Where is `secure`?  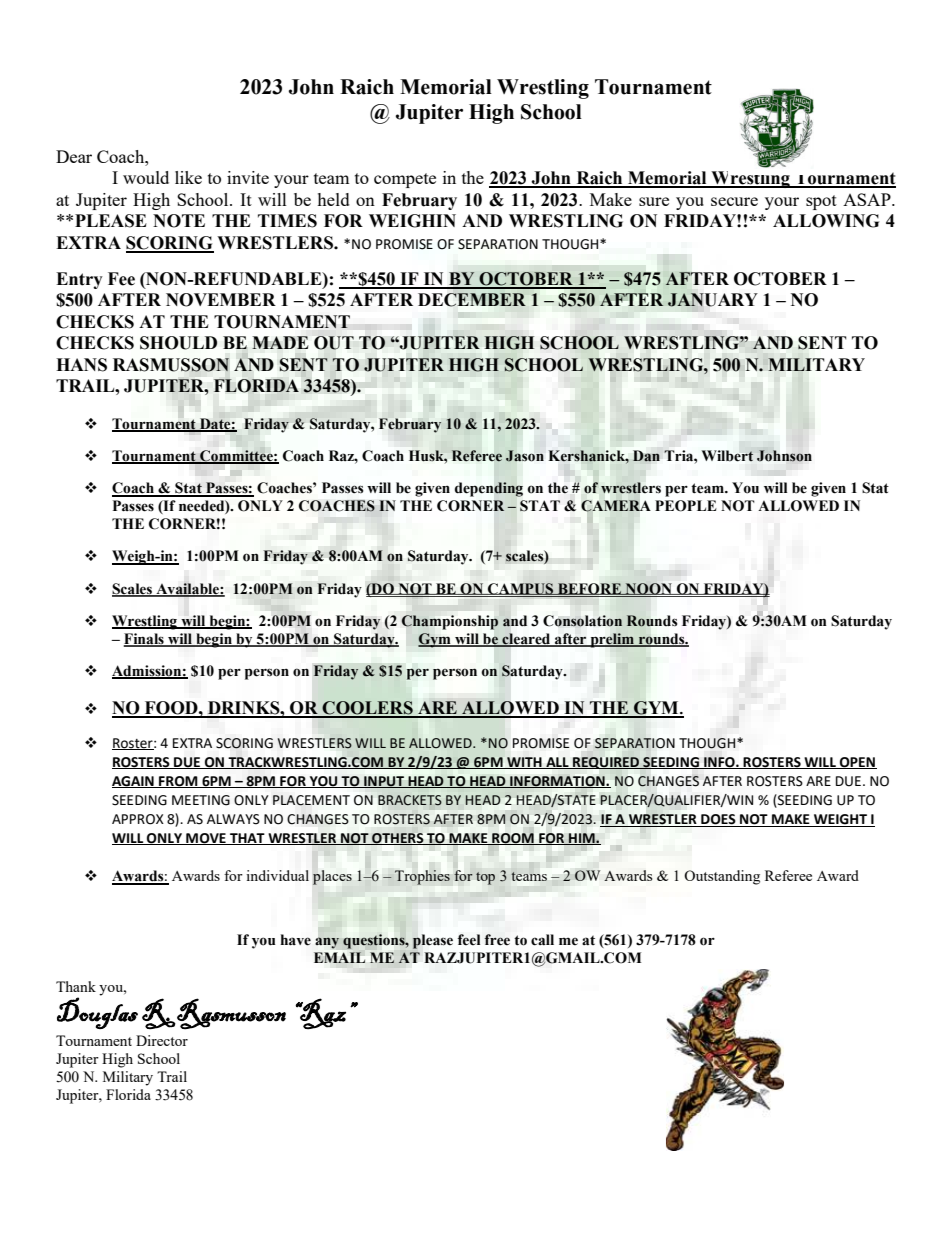 secure is located at coordinates (734, 201).
